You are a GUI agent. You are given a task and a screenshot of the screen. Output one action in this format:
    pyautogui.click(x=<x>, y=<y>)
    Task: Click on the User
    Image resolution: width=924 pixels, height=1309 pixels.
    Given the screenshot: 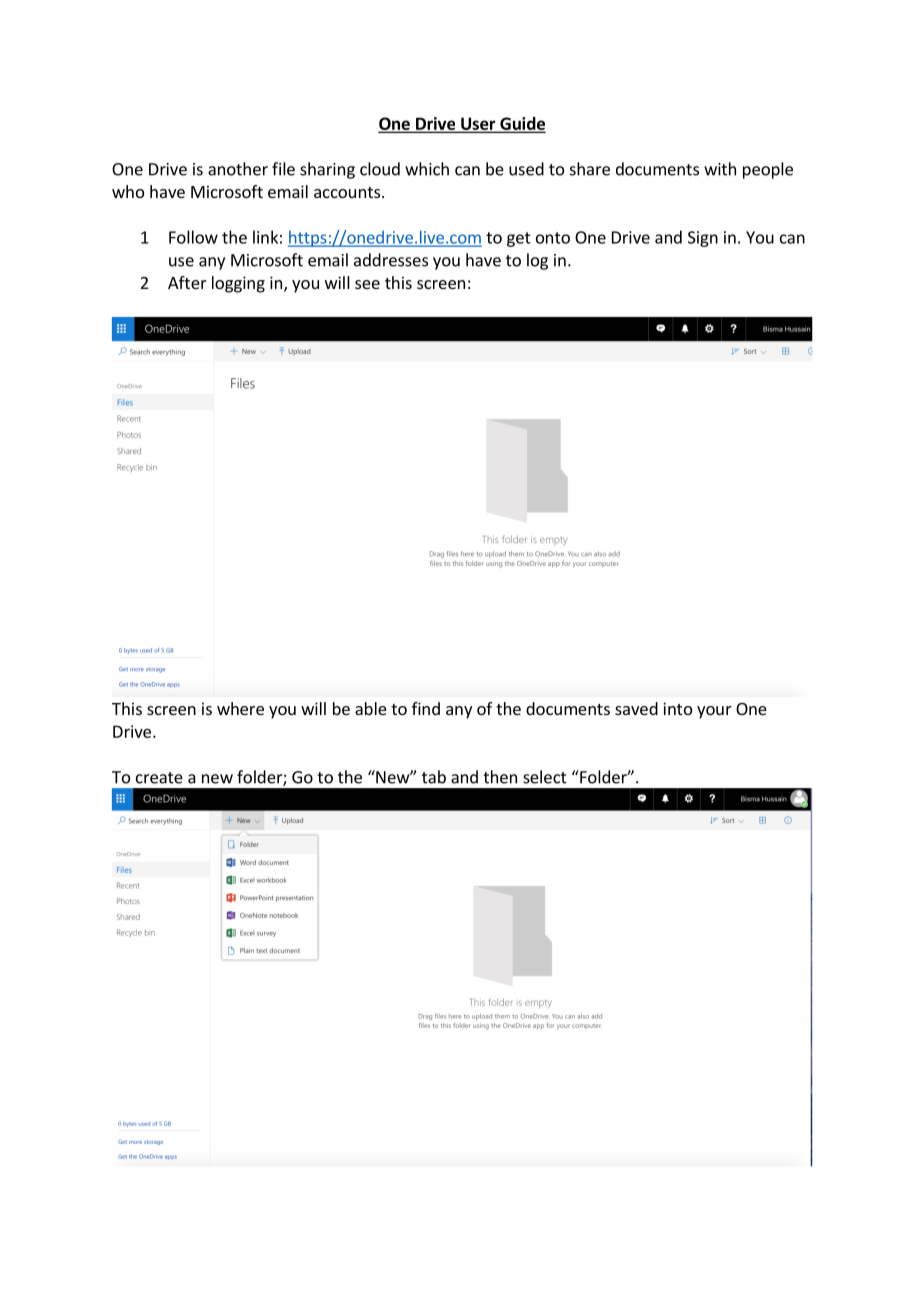 What is the action you would take?
    pyautogui.click(x=478, y=124)
